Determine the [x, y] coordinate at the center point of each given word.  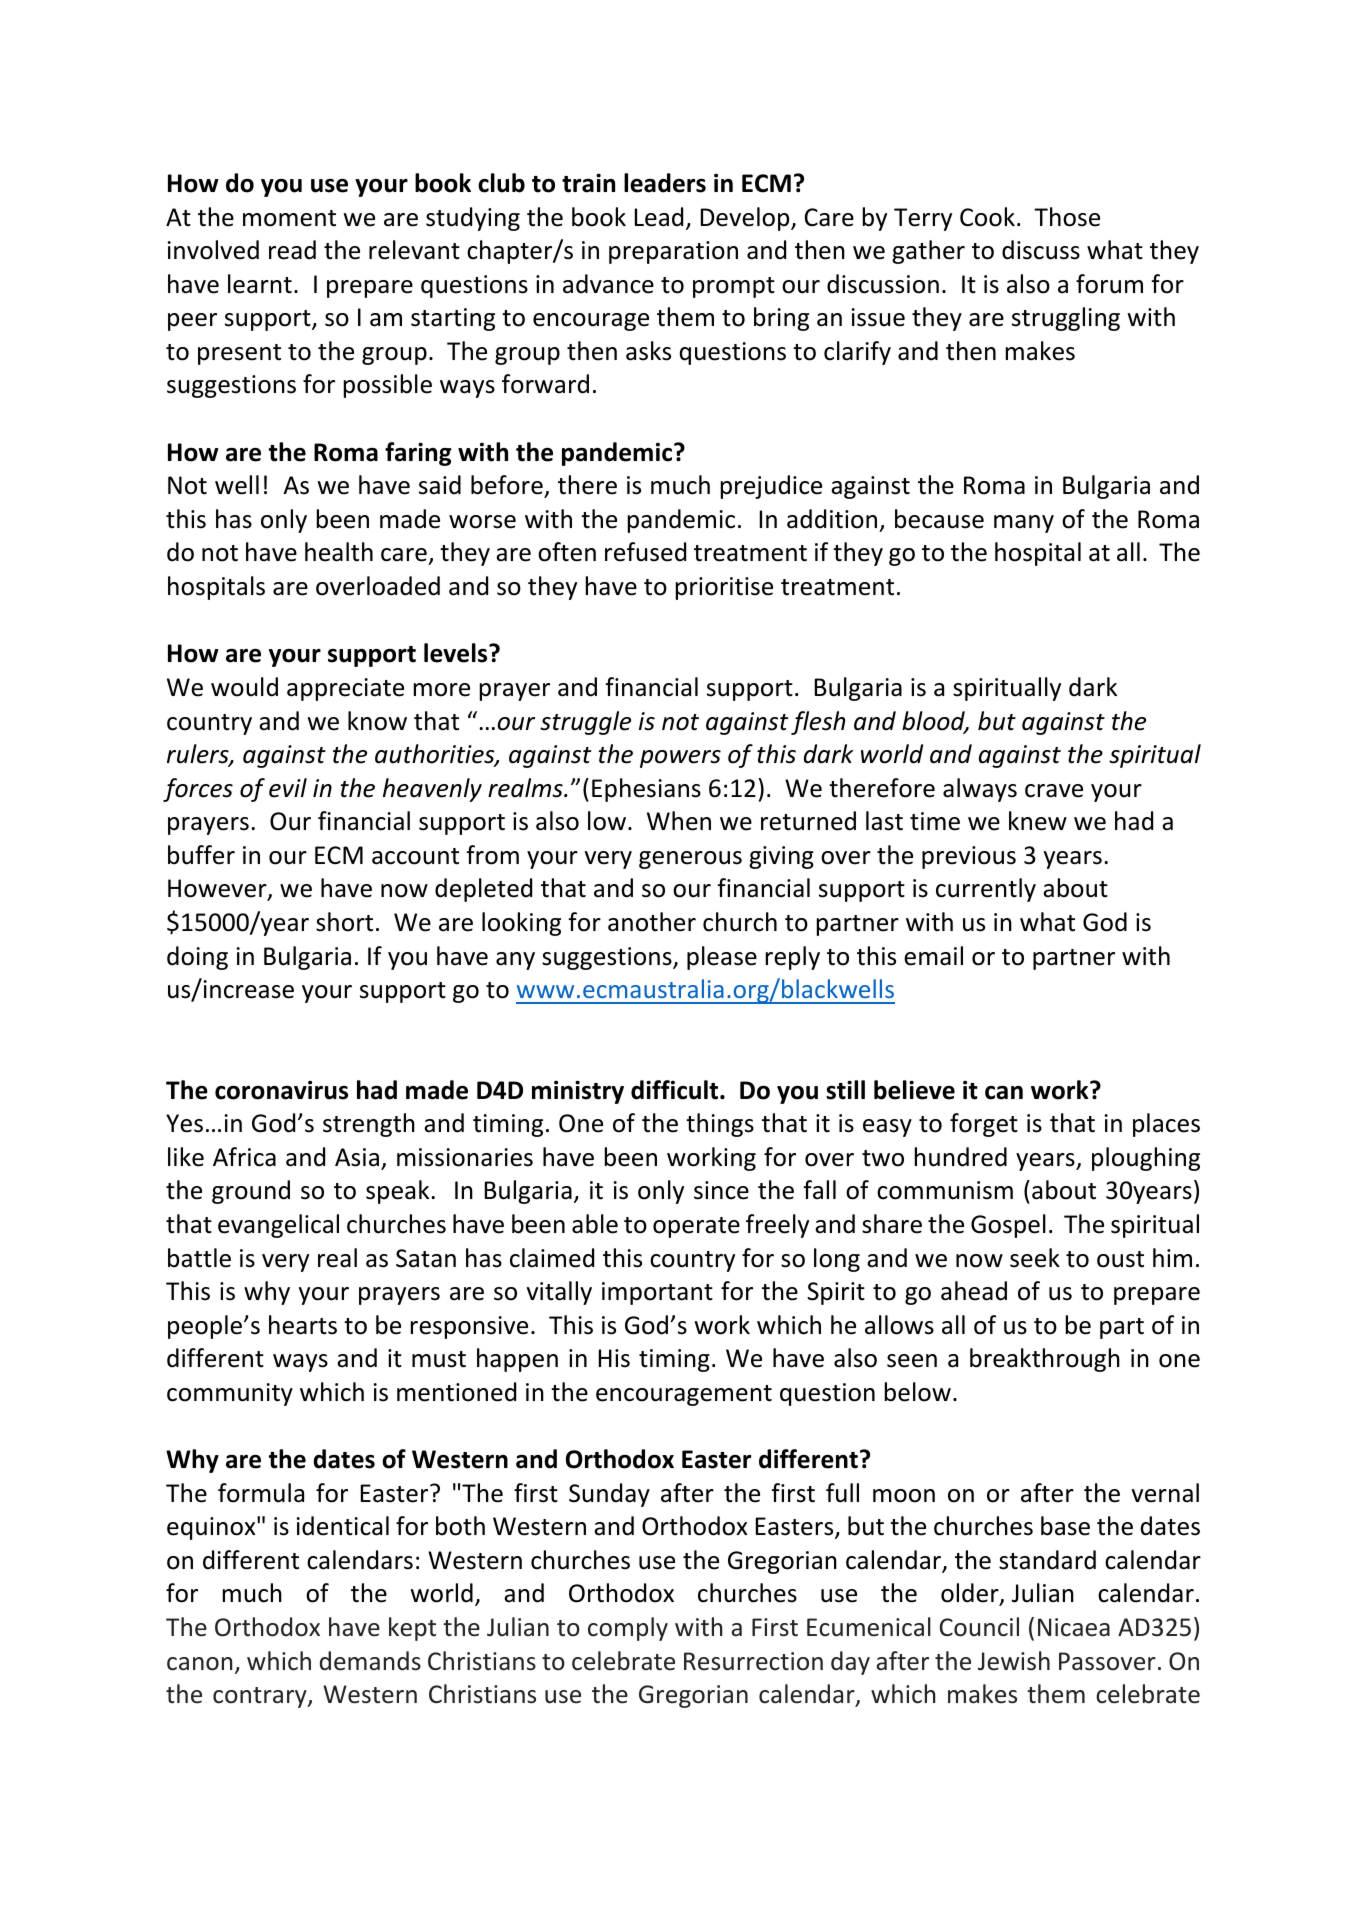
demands [370, 1661]
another [652, 922]
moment [289, 218]
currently [986, 890]
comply [628, 1629]
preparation [673, 252]
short [344, 922]
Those [1067, 217]
